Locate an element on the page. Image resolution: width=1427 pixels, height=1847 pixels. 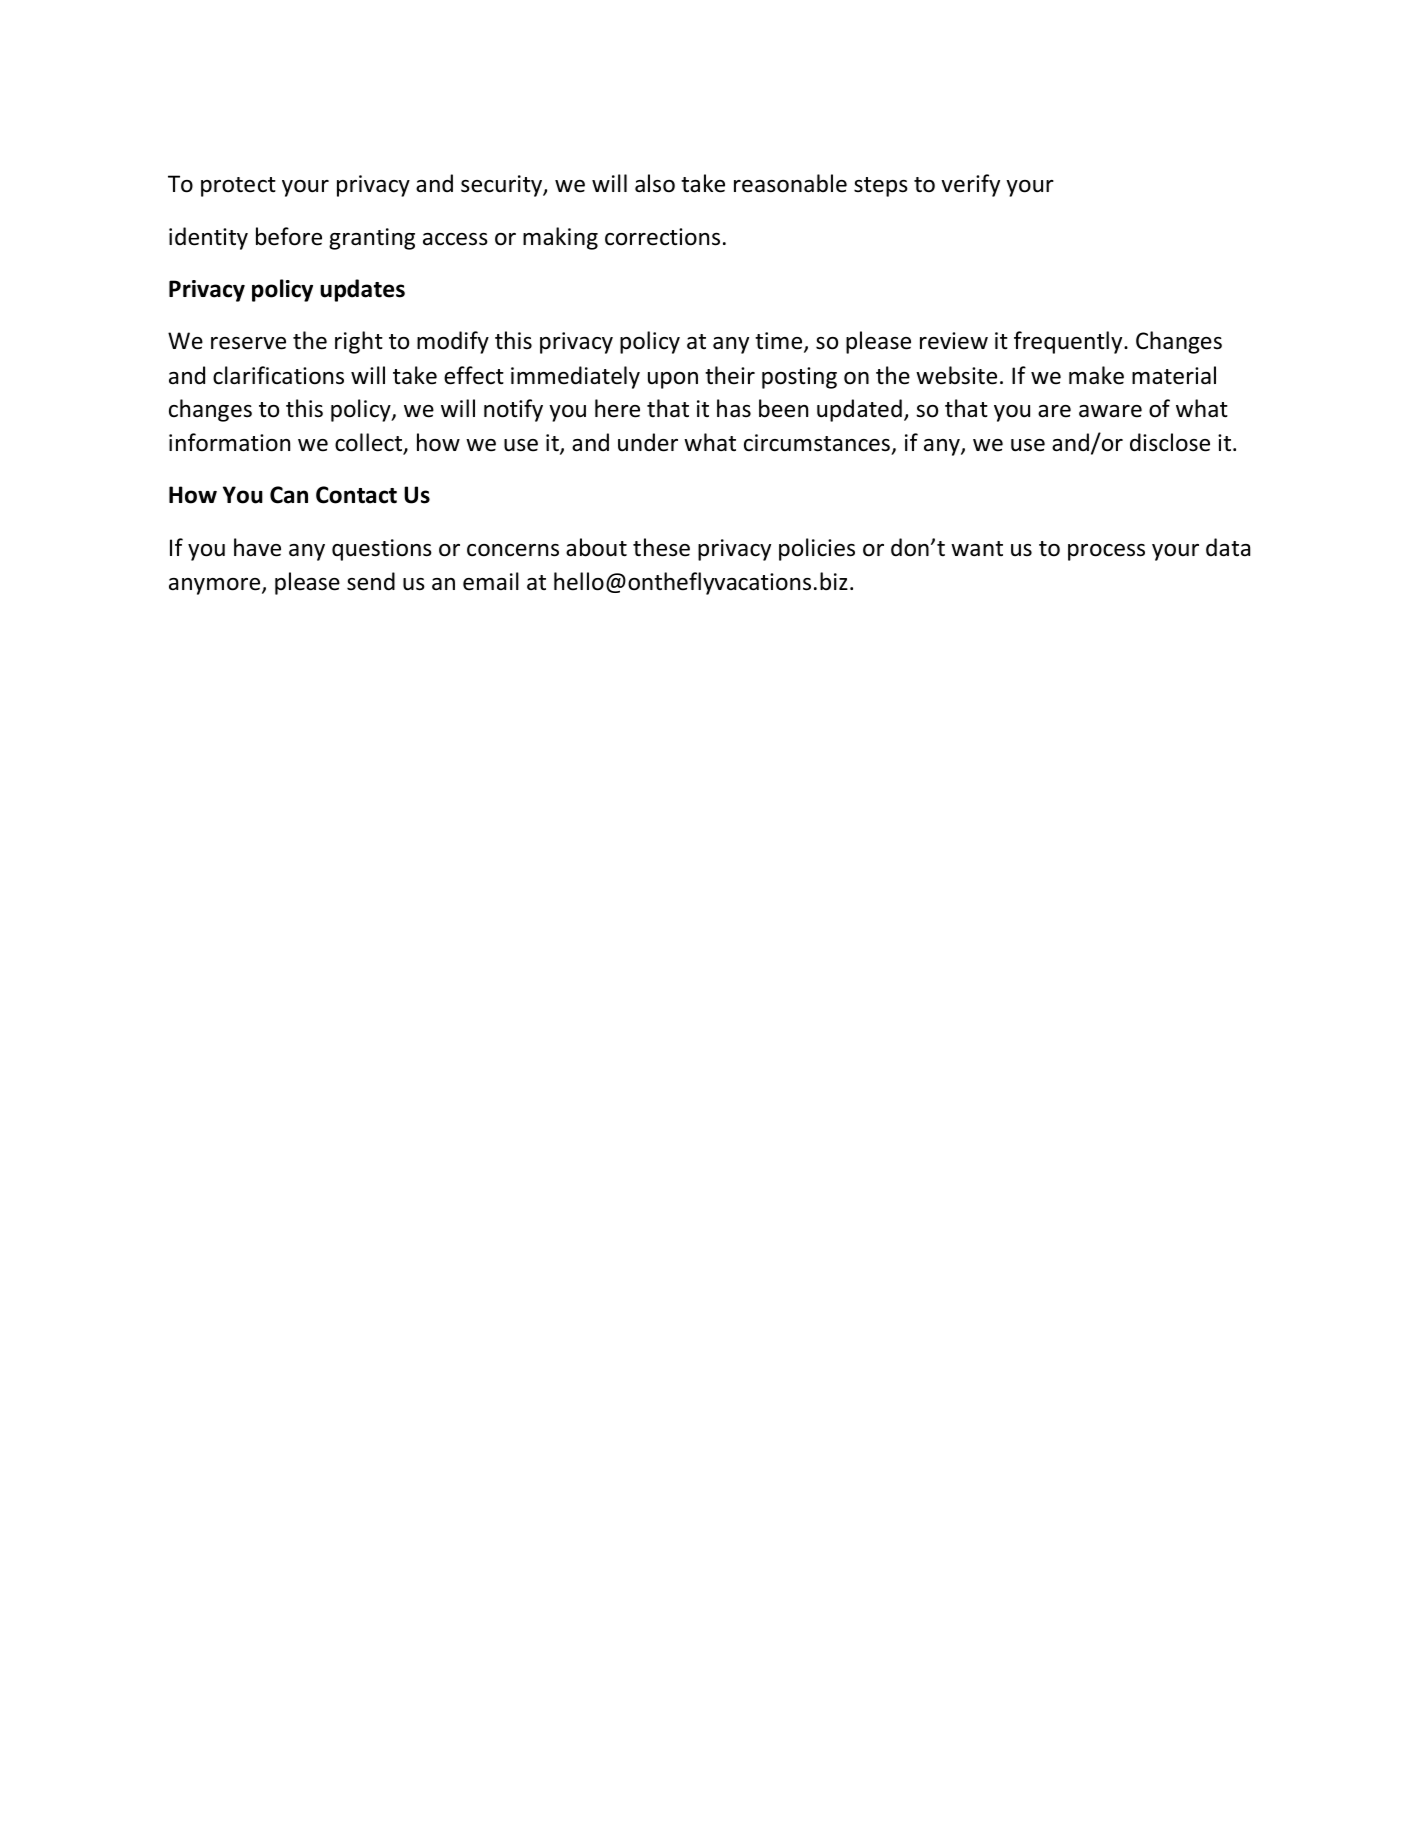
protect is located at coordinates (238, 187).
